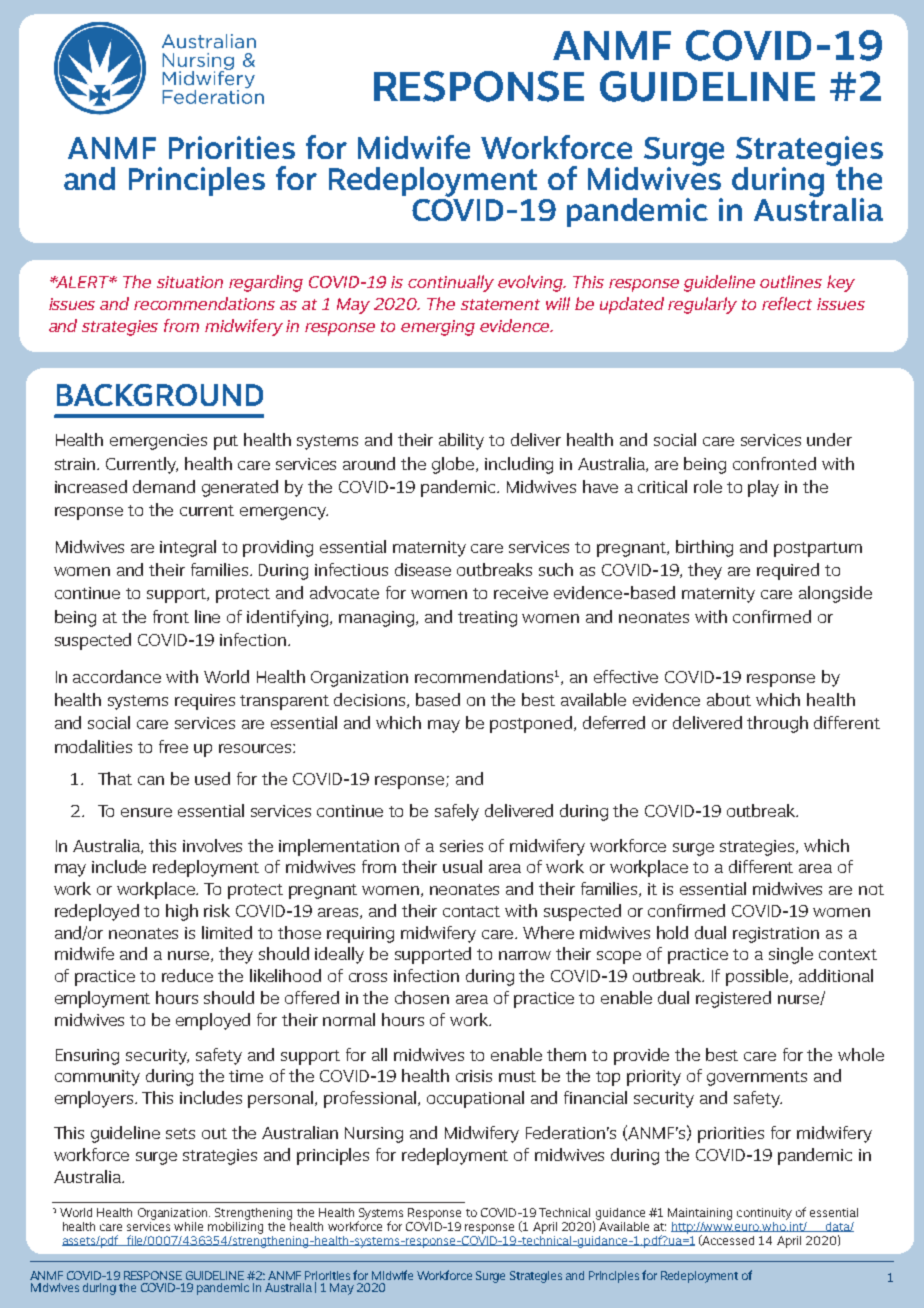  What do you see at coordinates (776, 935) in the screenshot?
I see `registration` at bounding box center [776, 935].
